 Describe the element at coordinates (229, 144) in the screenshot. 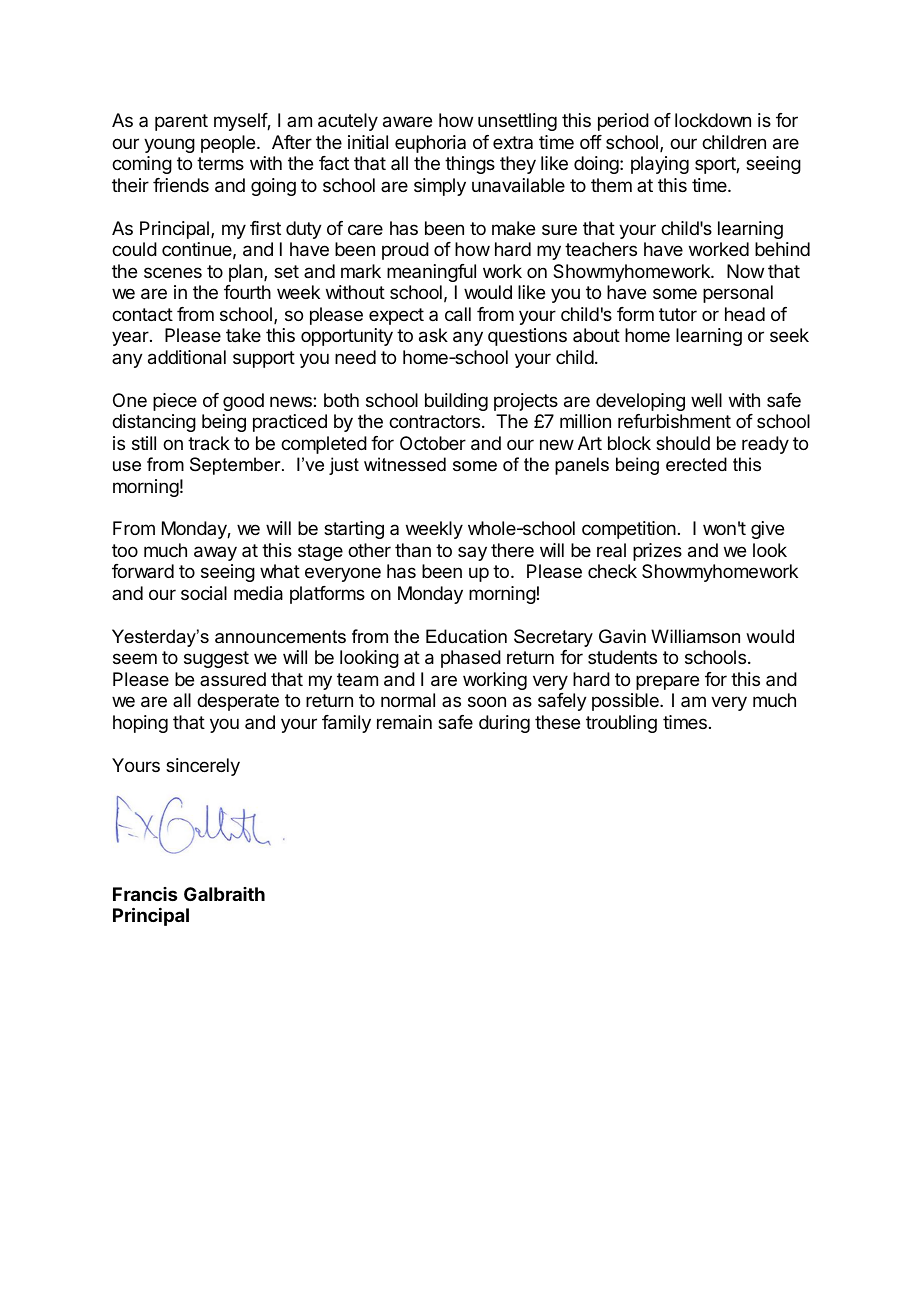

I see `people` at that location.
